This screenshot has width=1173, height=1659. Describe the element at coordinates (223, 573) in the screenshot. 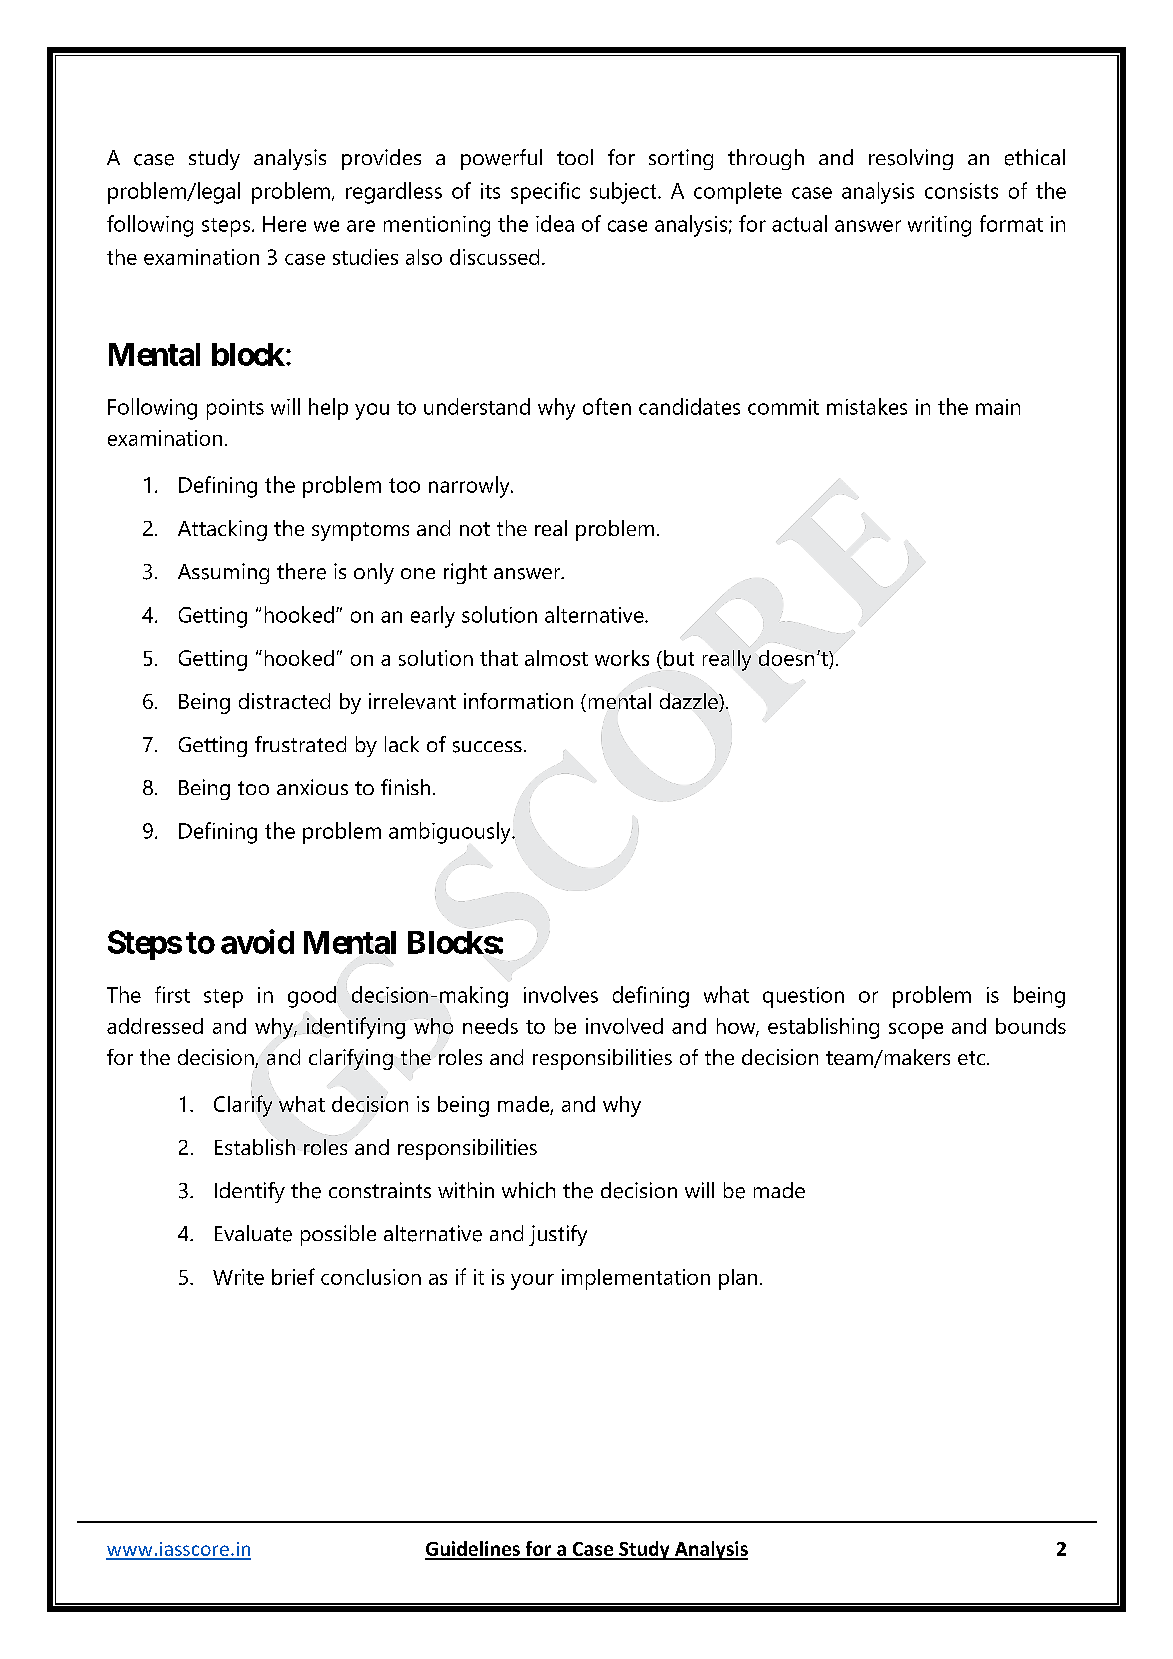

I see `Assuming` at that location.
